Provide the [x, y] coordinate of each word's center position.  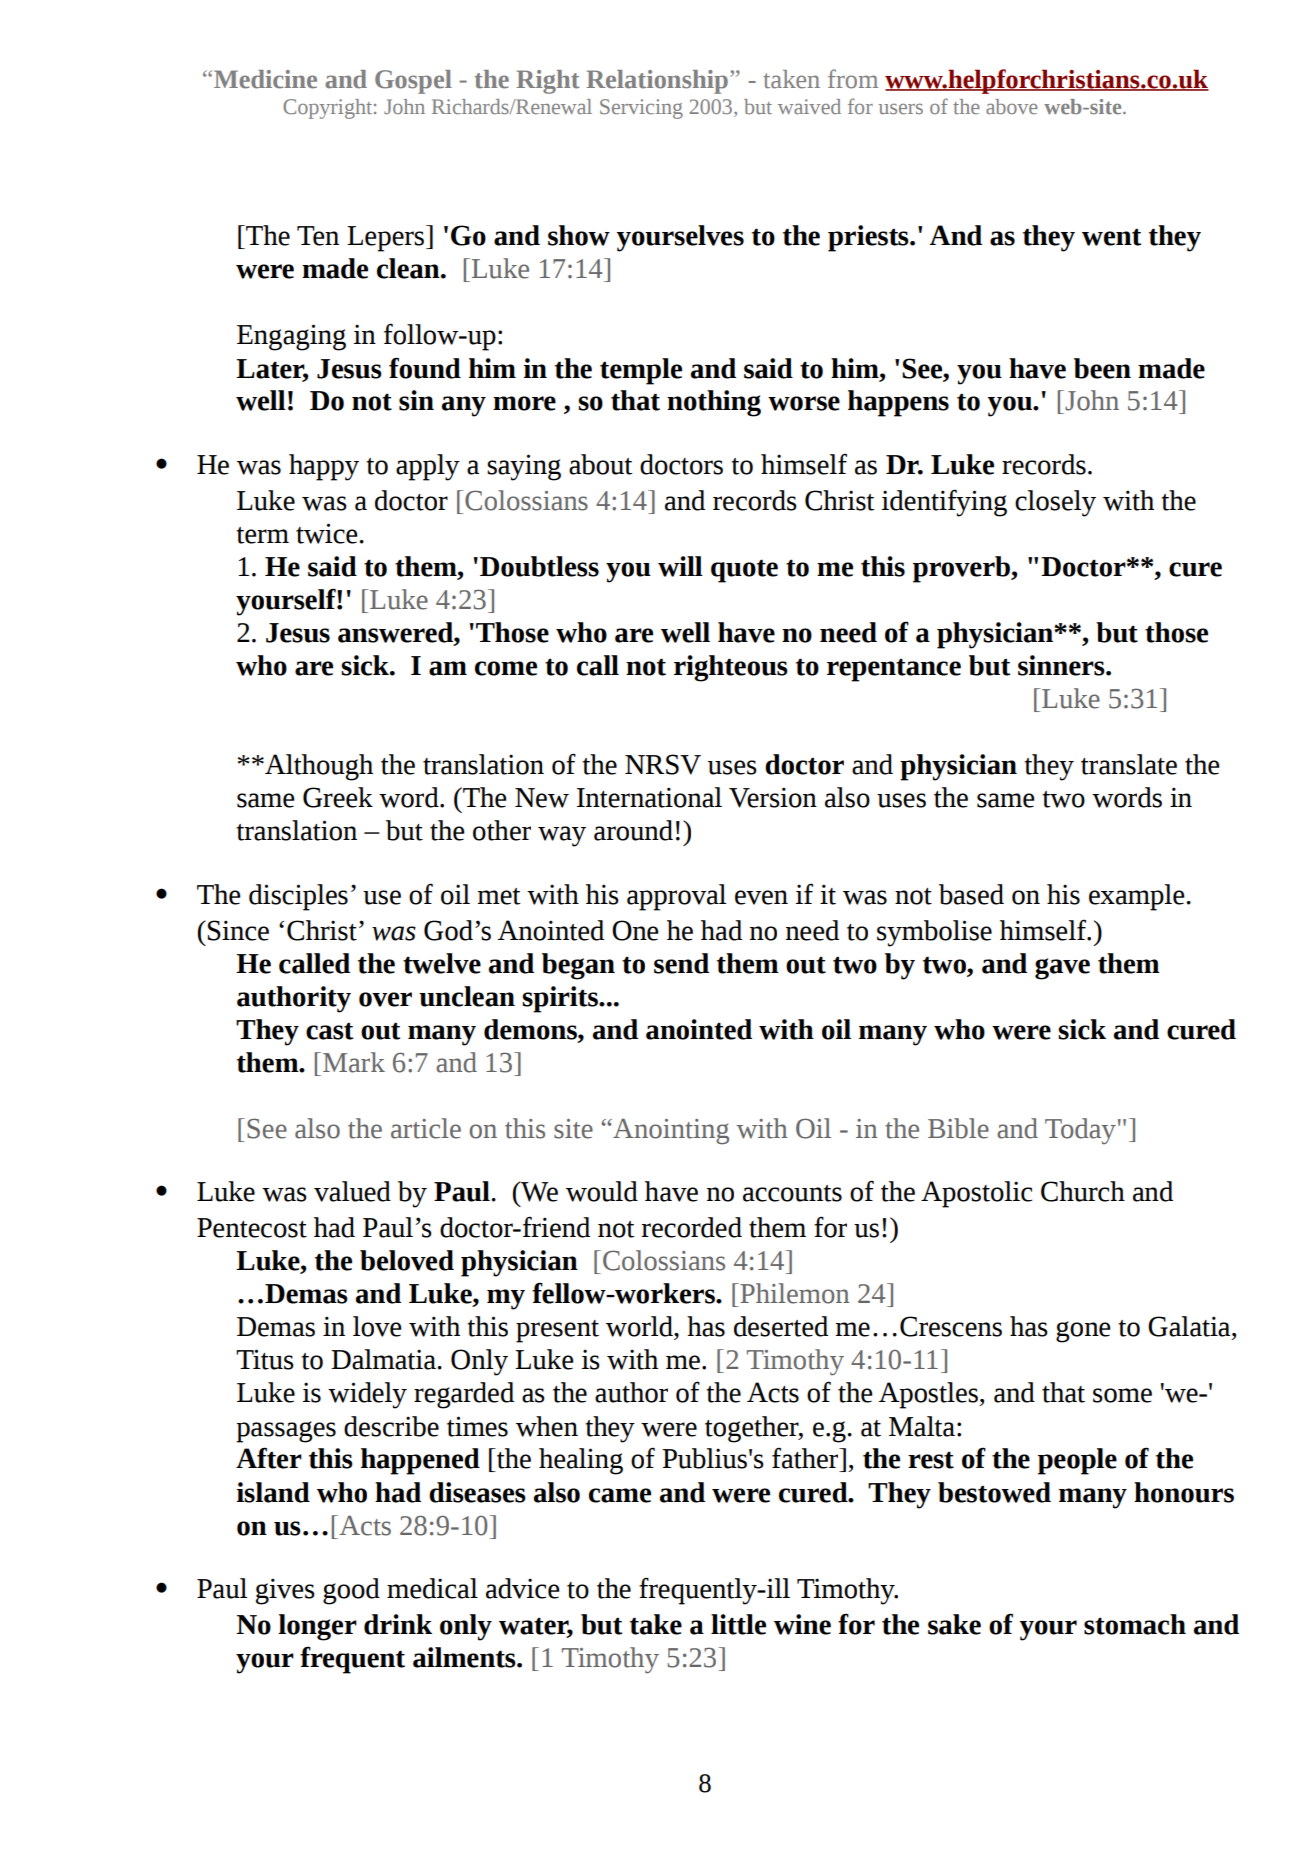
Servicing [641, 109]
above [1012, 106]
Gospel [413, 82]
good [351, 1591]
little [738, 1624]
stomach [1135, 1624]
